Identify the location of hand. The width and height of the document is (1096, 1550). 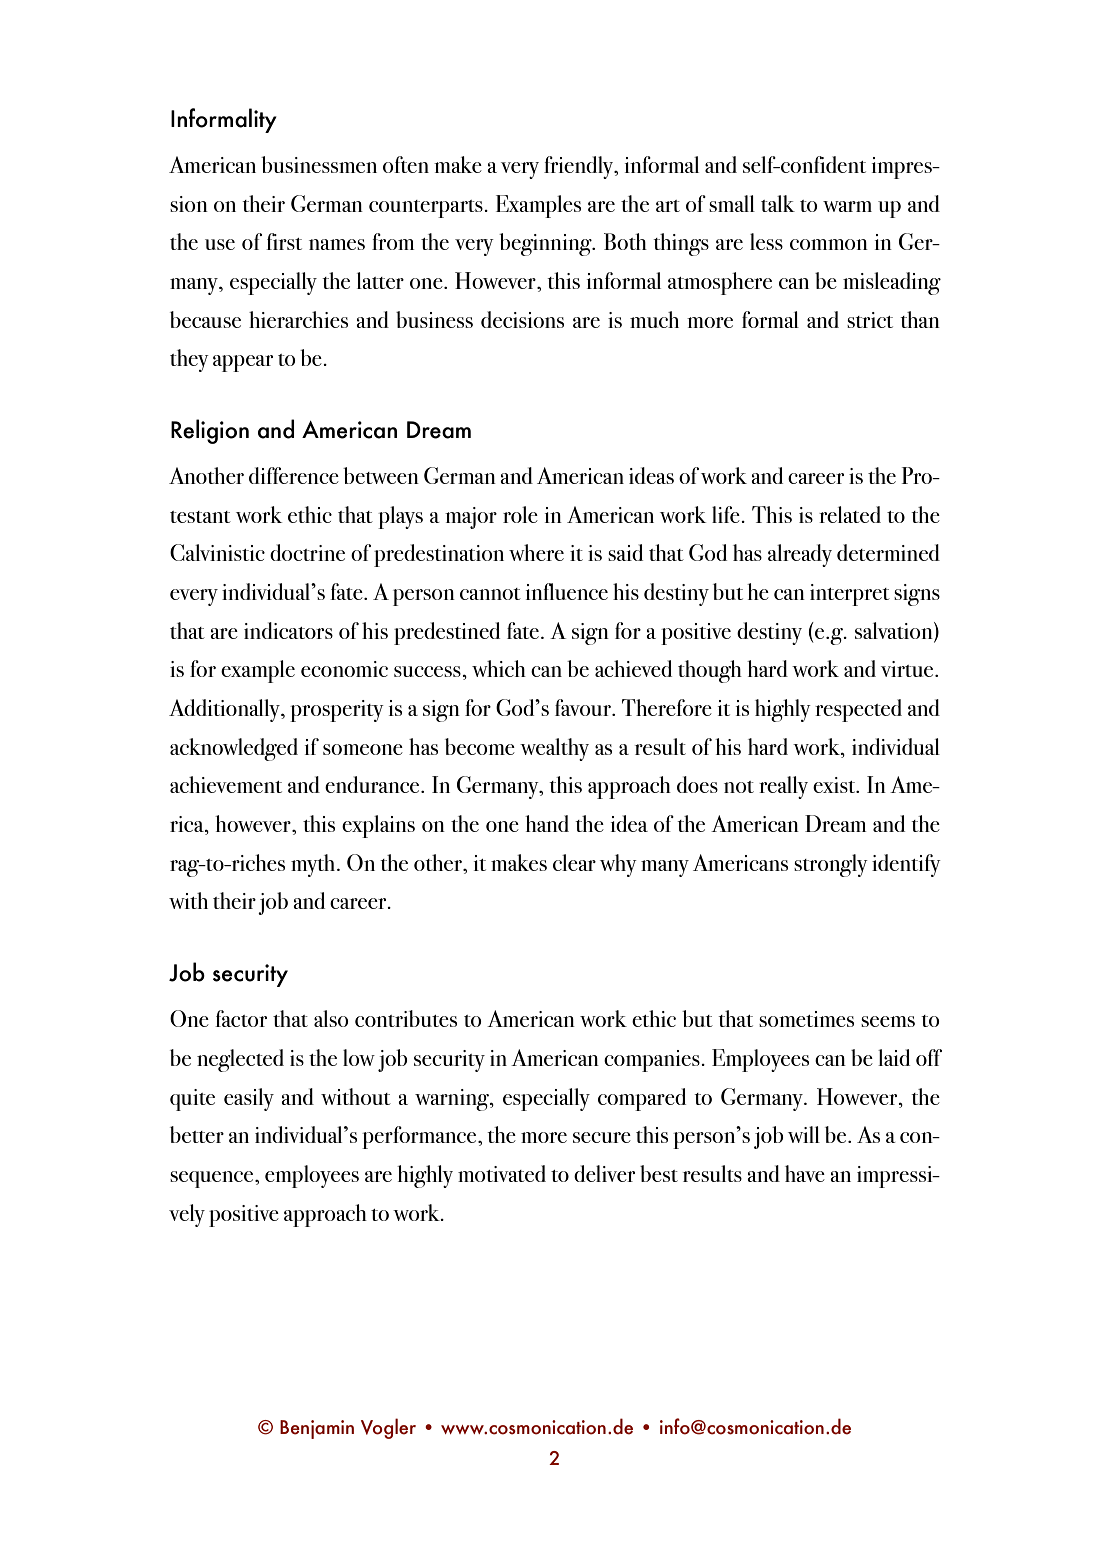
(547, 823).
